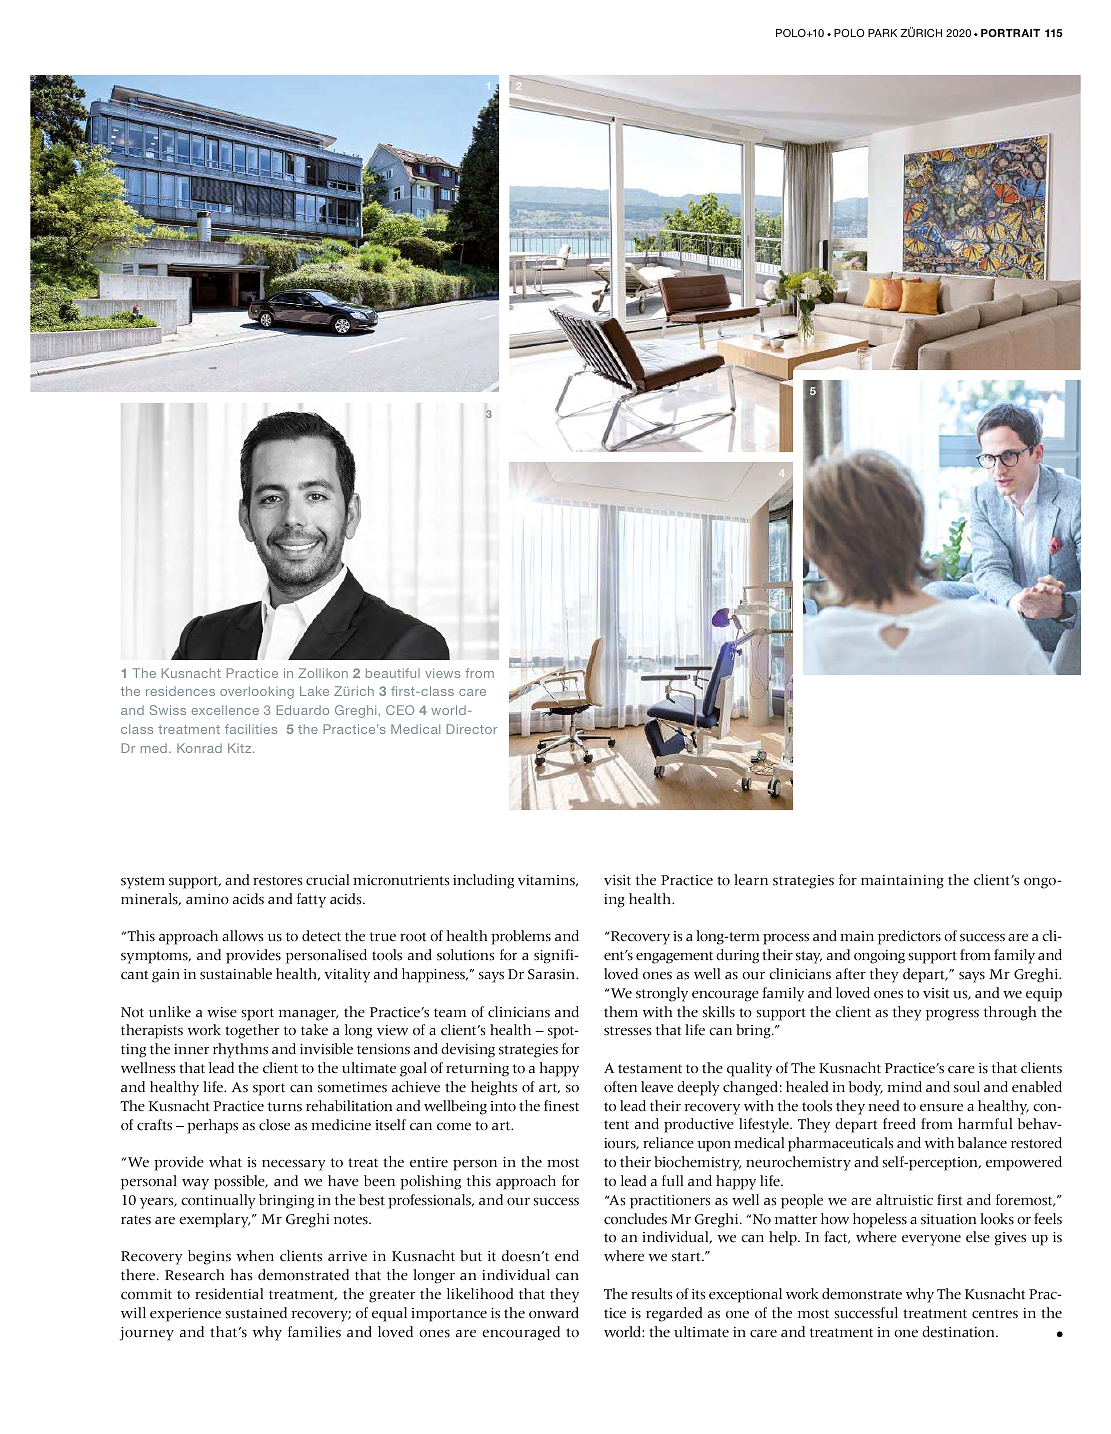  What do you see at coordinates (1010, 33) in the screenshot?
I see `PORTRAIT` at bounding box center [1010, 33].
